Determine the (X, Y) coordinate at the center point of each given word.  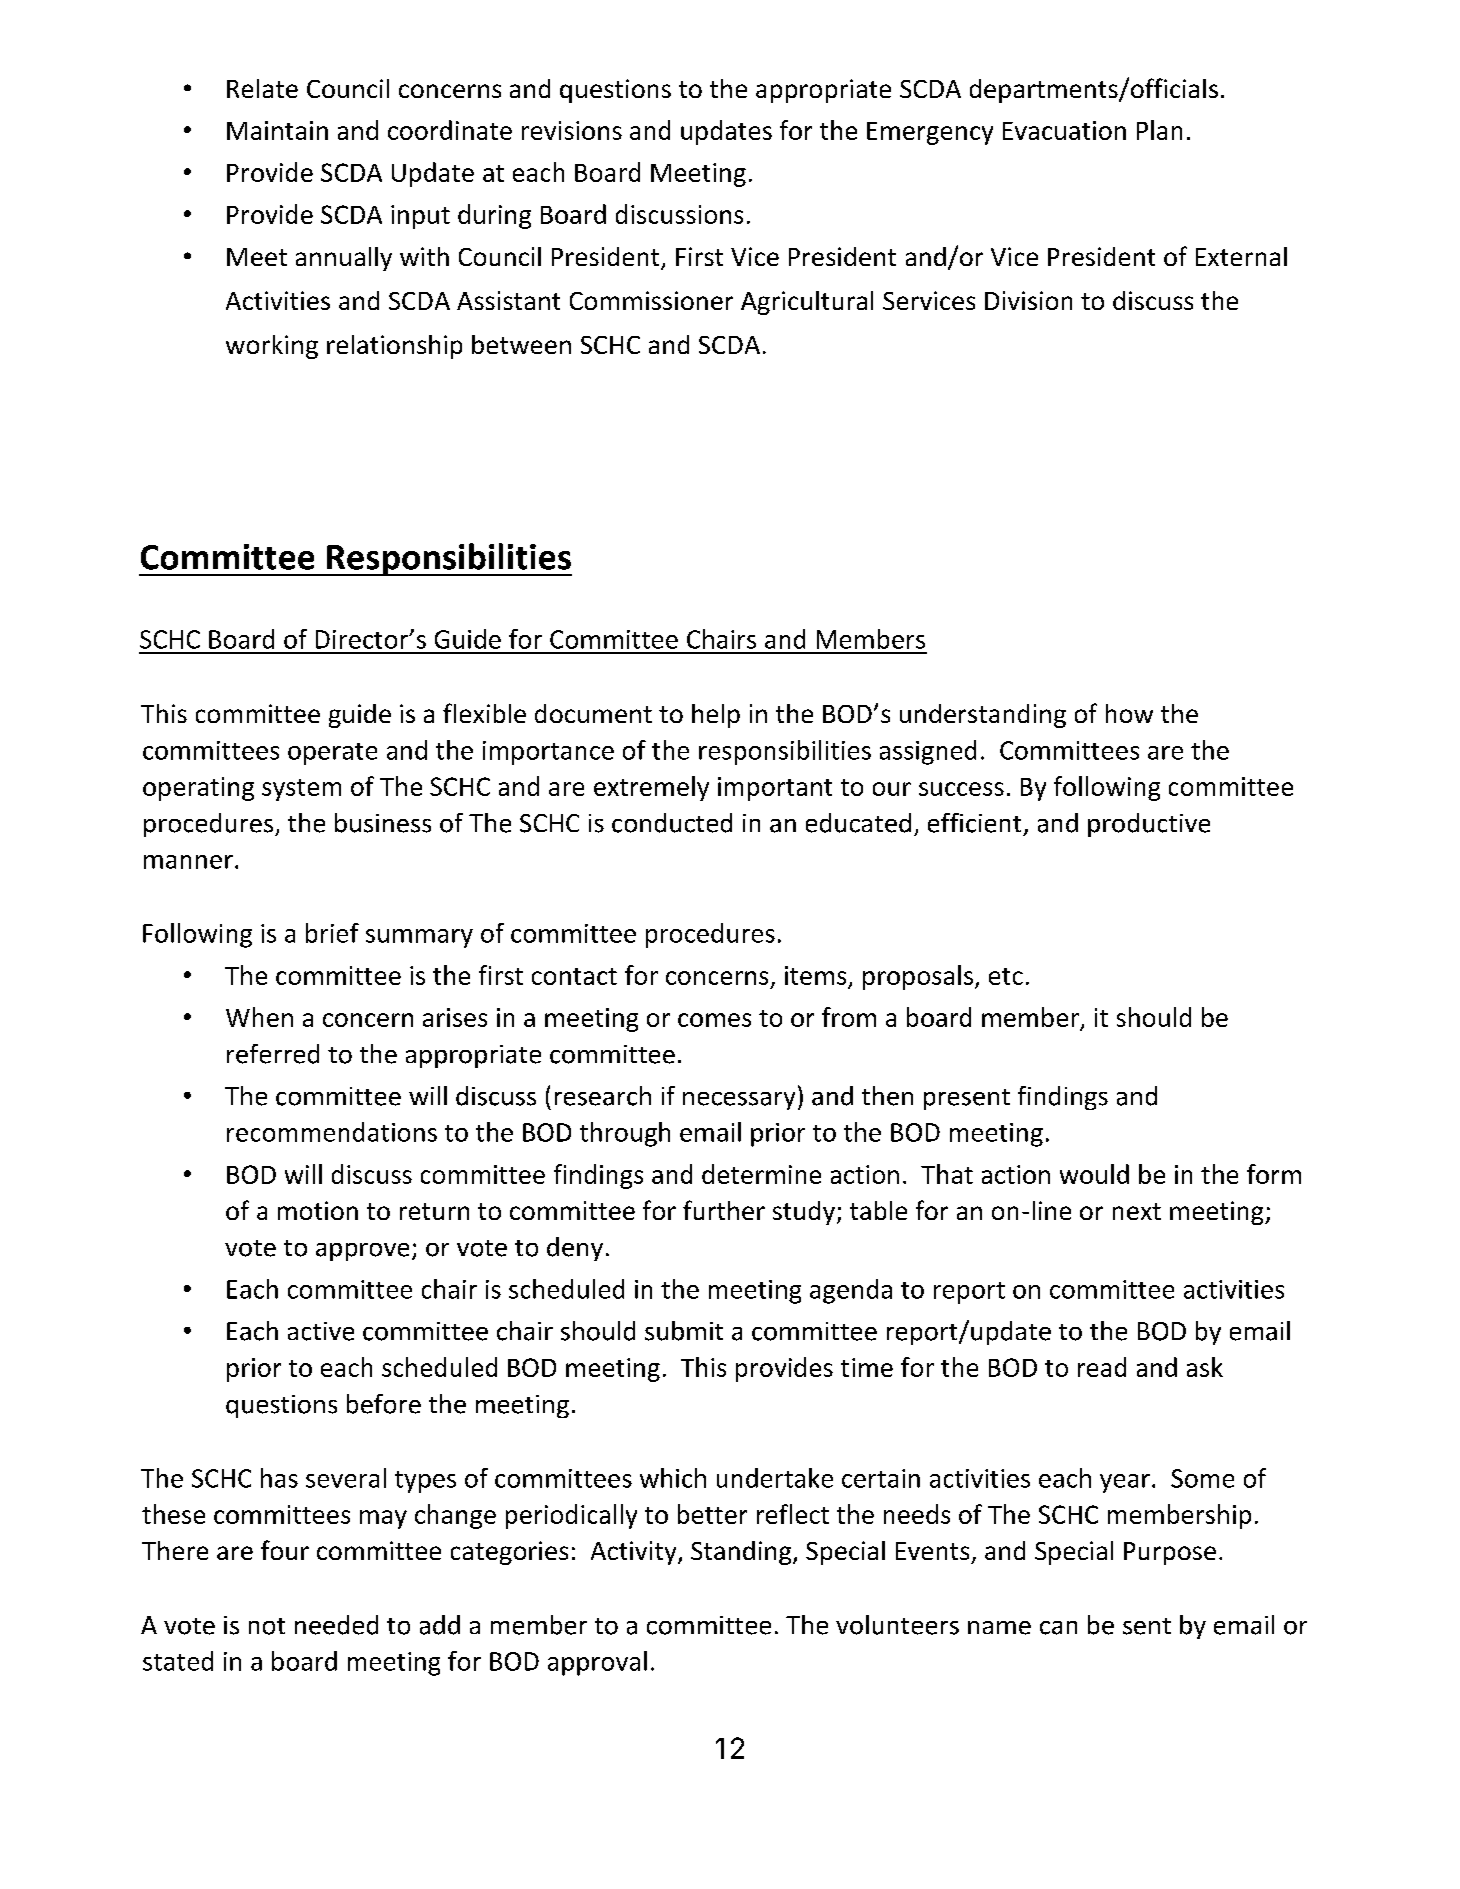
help (716, 716)
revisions (572, 130)
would (1094, 1174)
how (1129, 713)
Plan (1159, 130)
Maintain (277, 130)
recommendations (332, 1132)
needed (336, 1625)
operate (332, 754)
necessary (739, 1101)
